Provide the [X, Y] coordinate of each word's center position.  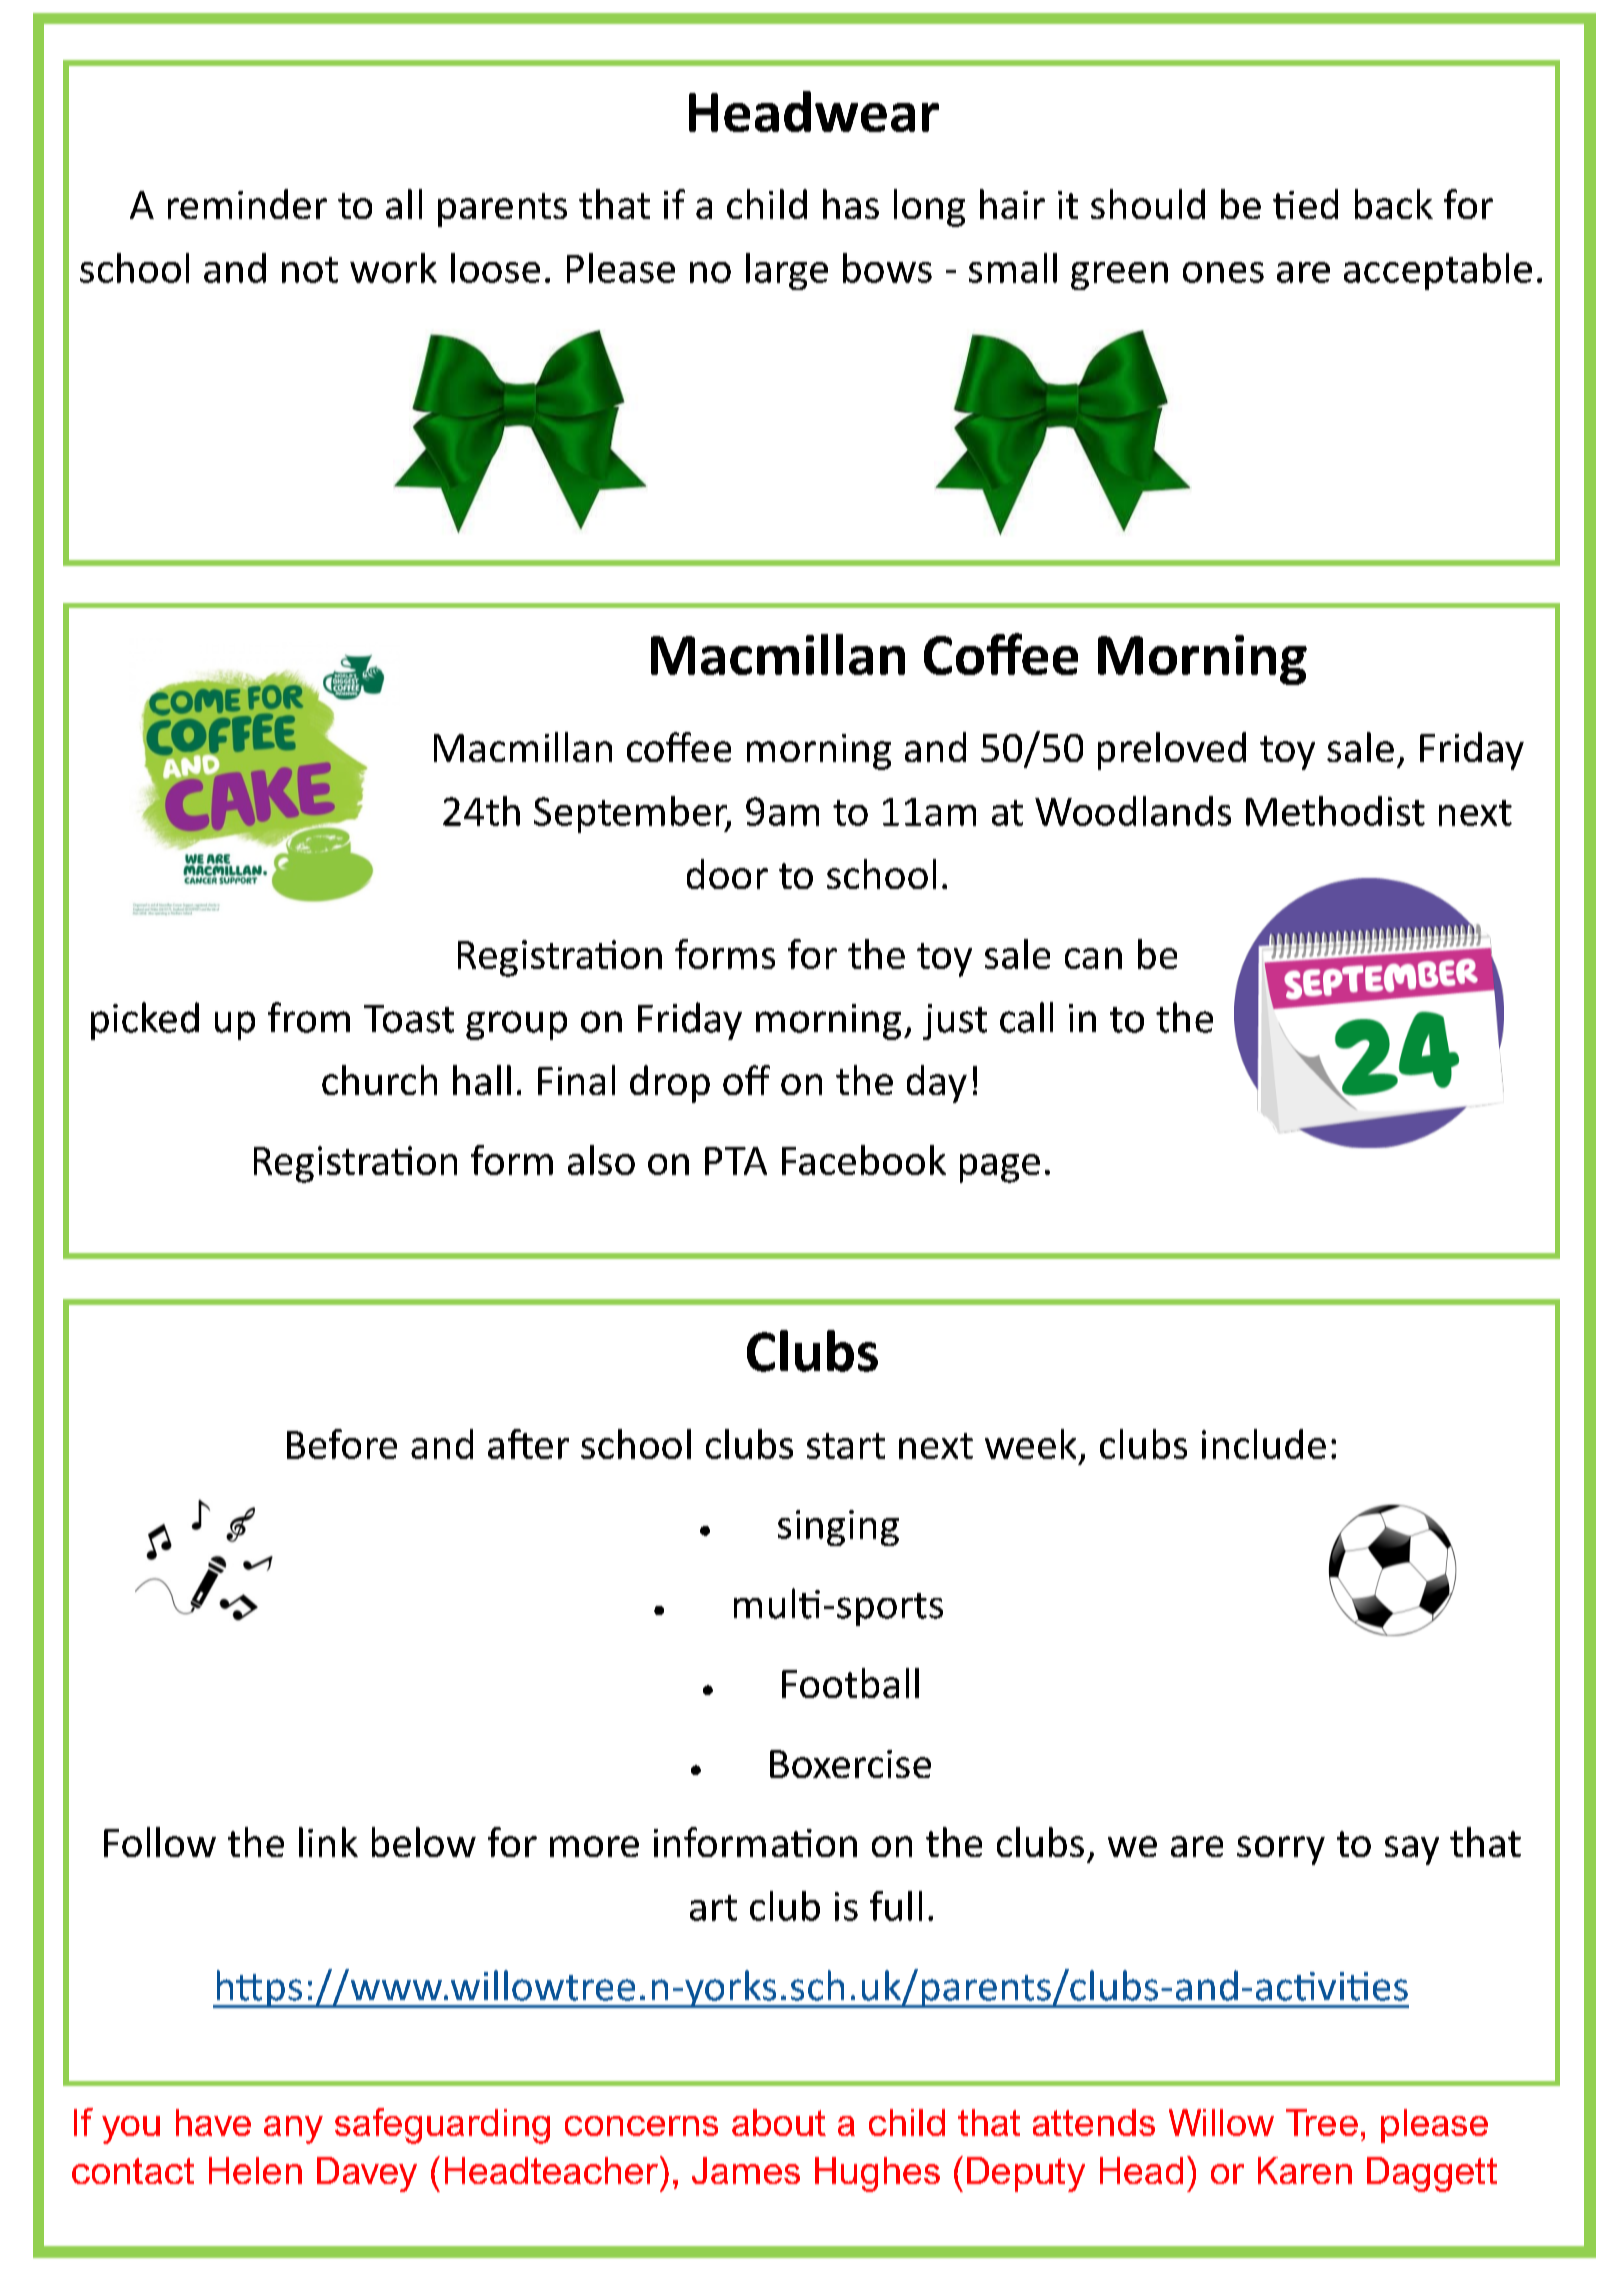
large [787, 271]
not [310, 270]
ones [1223, 272]
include [1264, 1444]
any [293, 2130]
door [727, 874]
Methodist [1335, 811]
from [309, 1017]
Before [342, 1444]
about [779, 2122]
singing [838, 1528]
